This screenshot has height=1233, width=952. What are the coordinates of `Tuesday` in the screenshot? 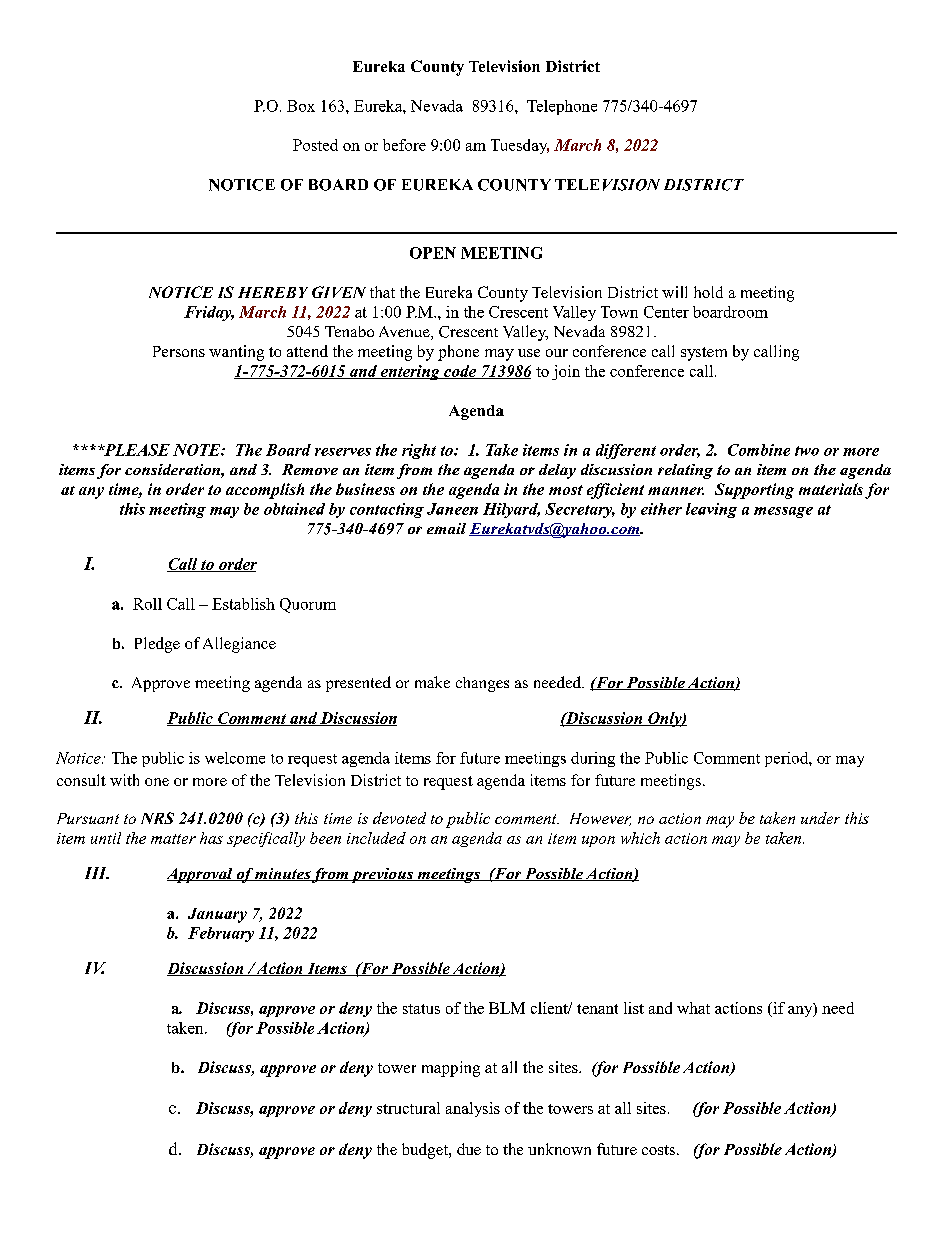 It's located at (520, 146).
